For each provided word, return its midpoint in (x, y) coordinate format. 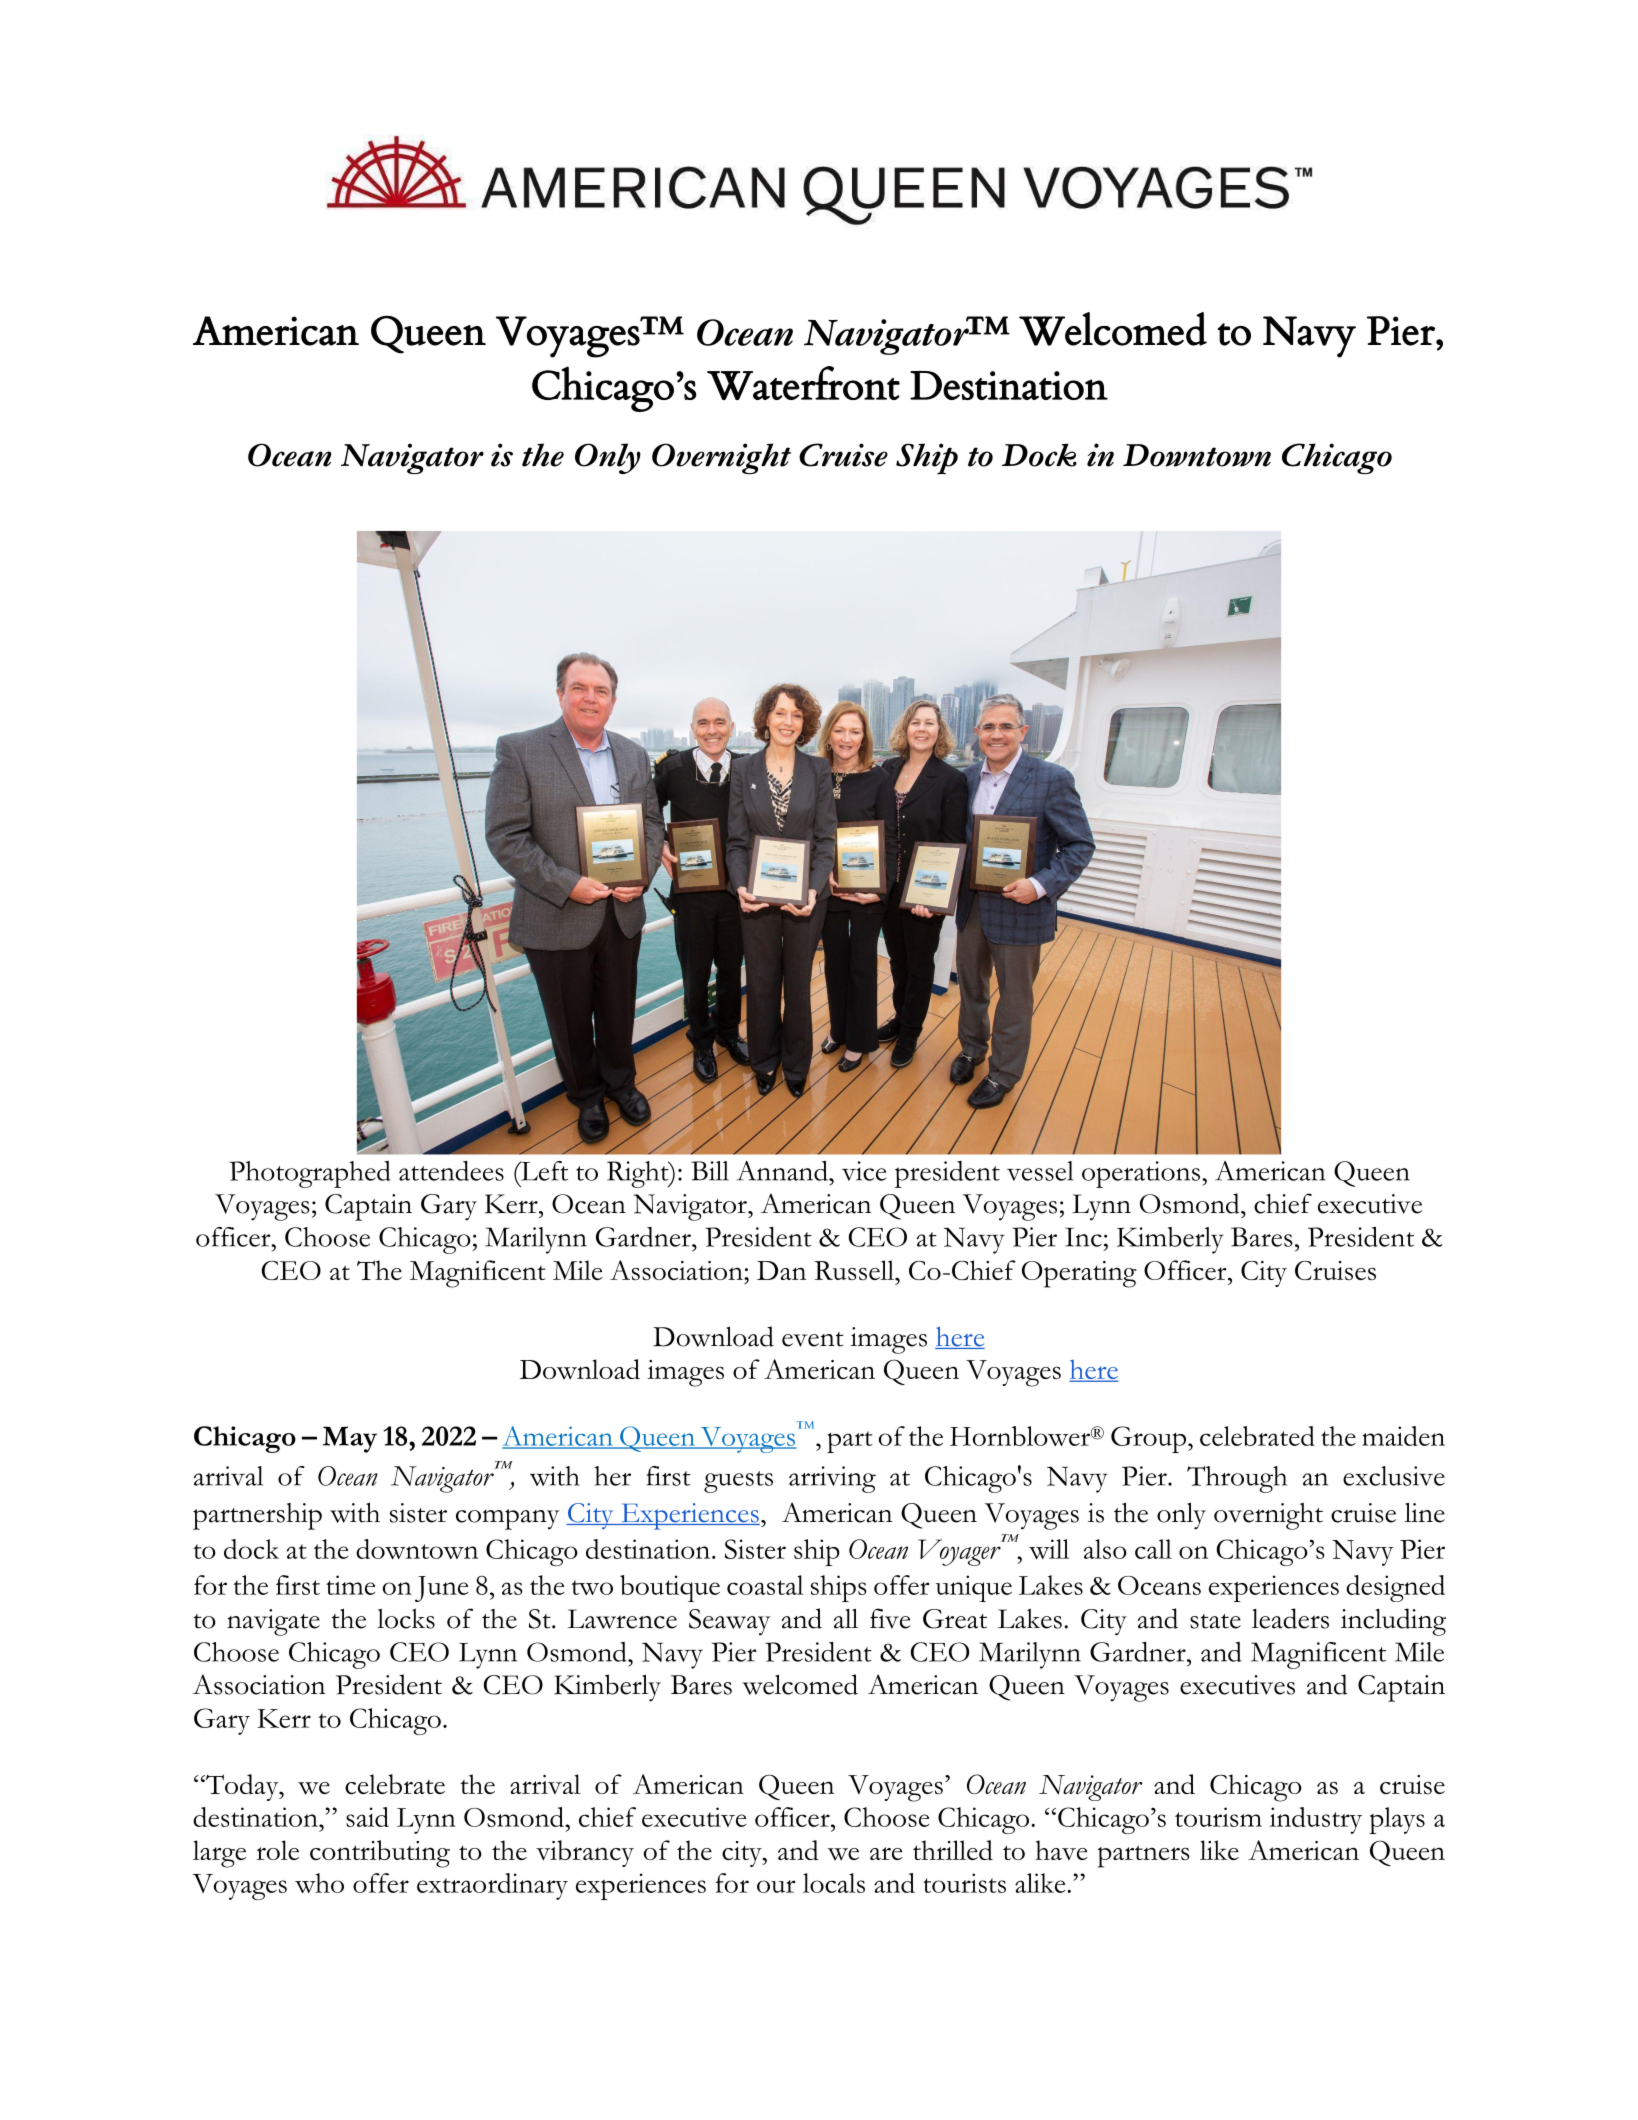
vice (864, 1171)
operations (1141, 1174)
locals (834, 1883)
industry (1315, 1820)
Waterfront (803, 383)
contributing (380, 1854)
